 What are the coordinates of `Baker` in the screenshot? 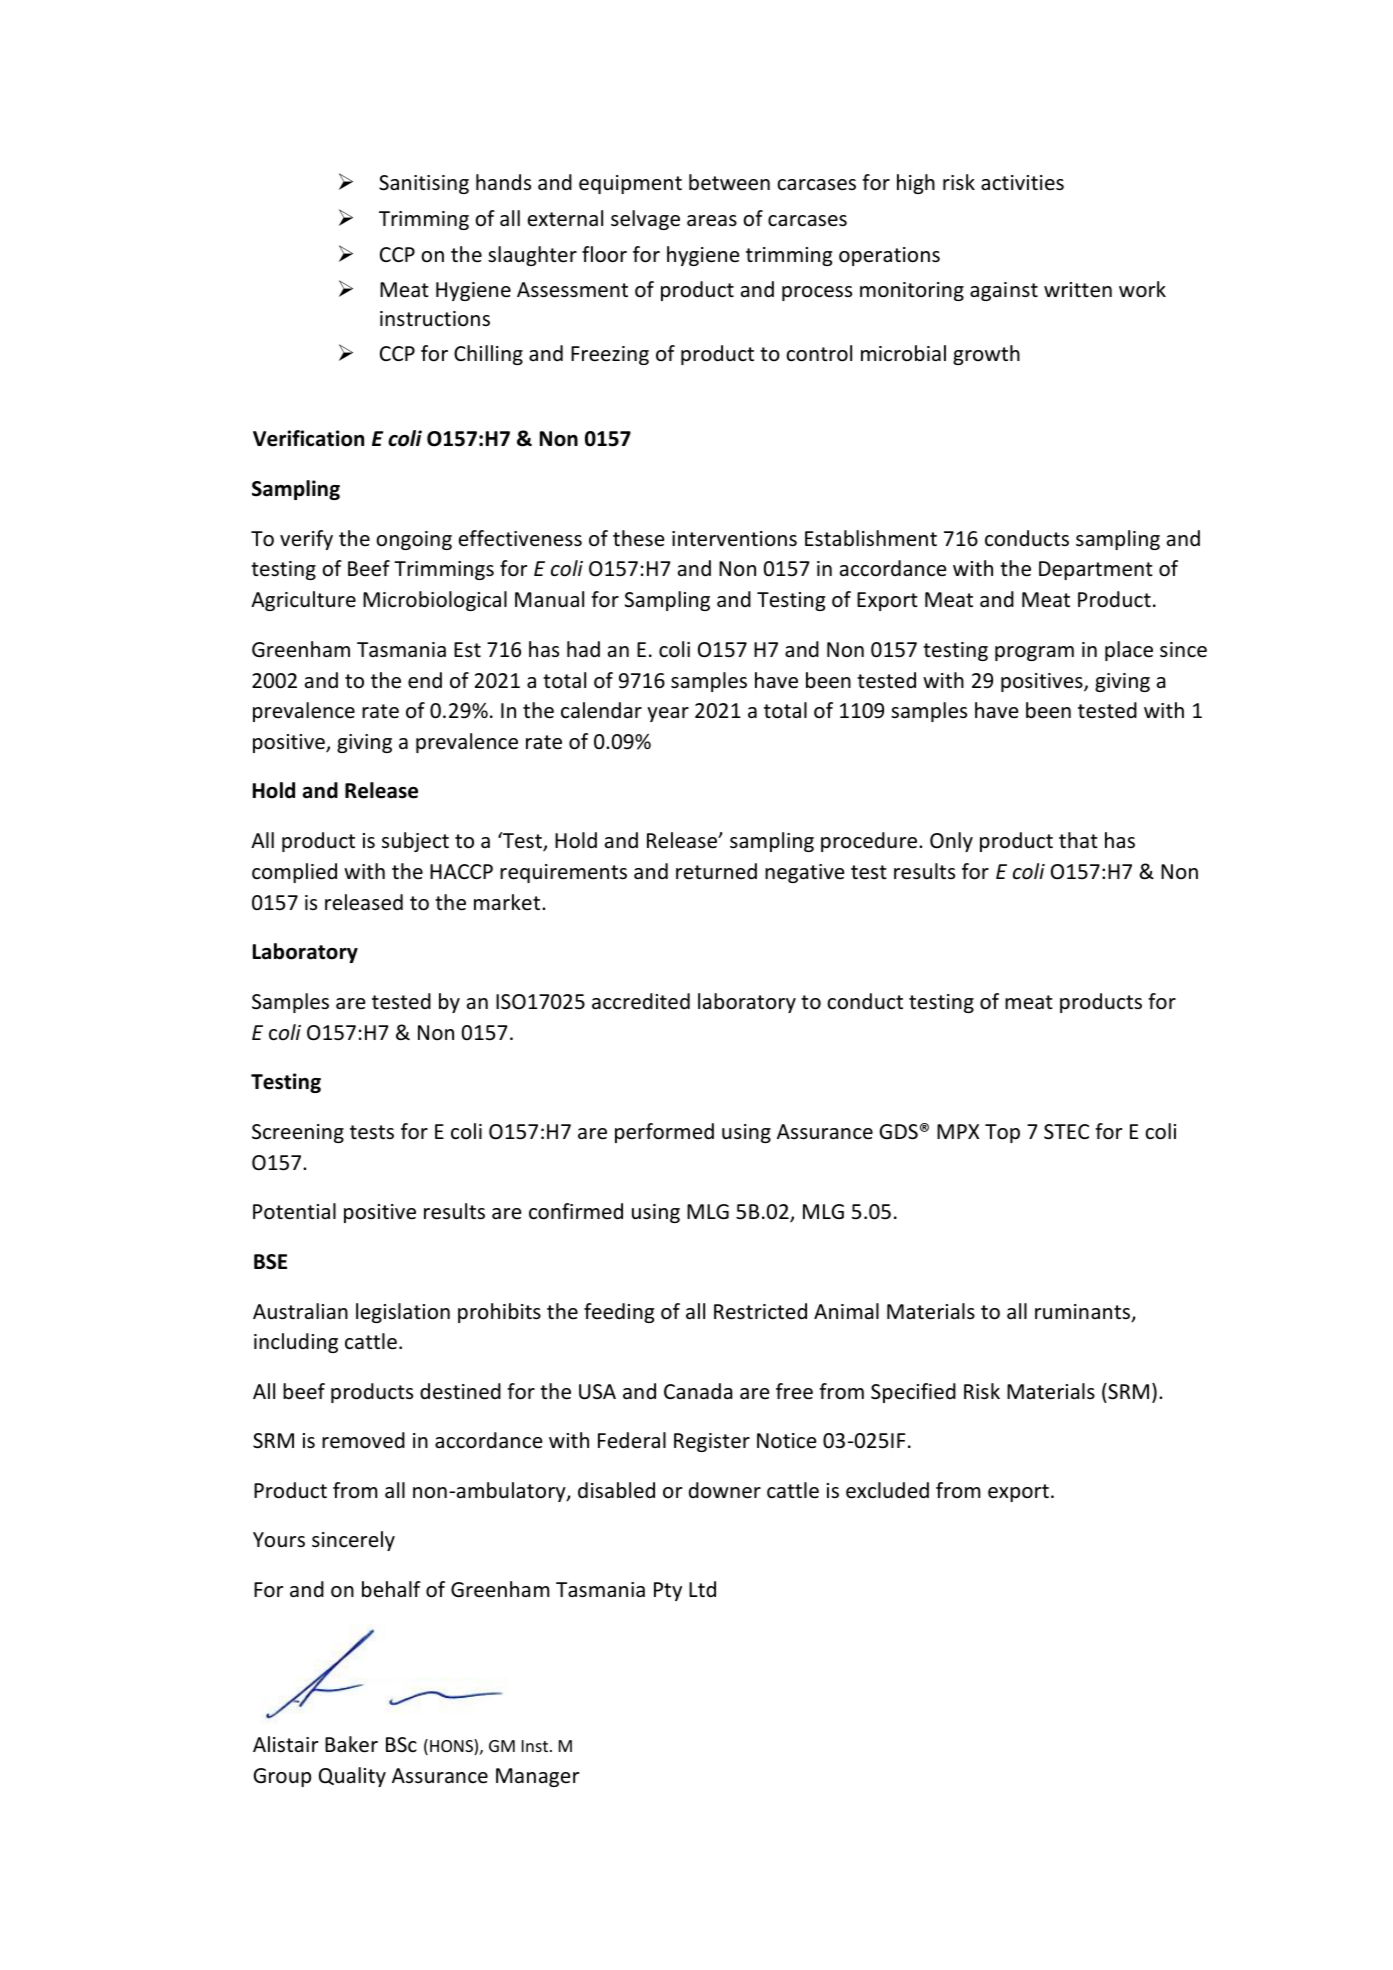 It's located at (351, 1744).
